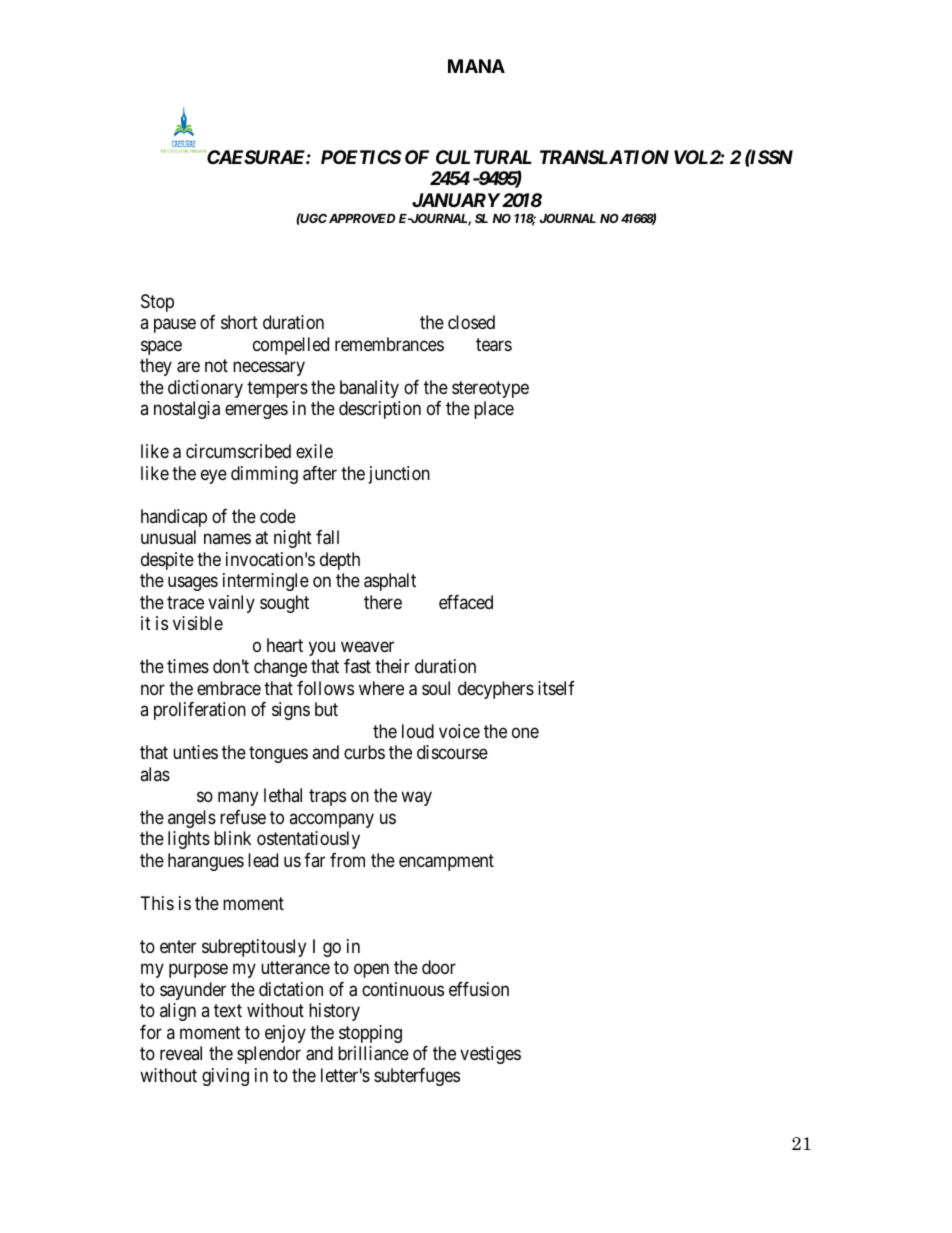  Describe the element at coordinates (181, 1053) in the screenshot. I see `reveal` at that location.
